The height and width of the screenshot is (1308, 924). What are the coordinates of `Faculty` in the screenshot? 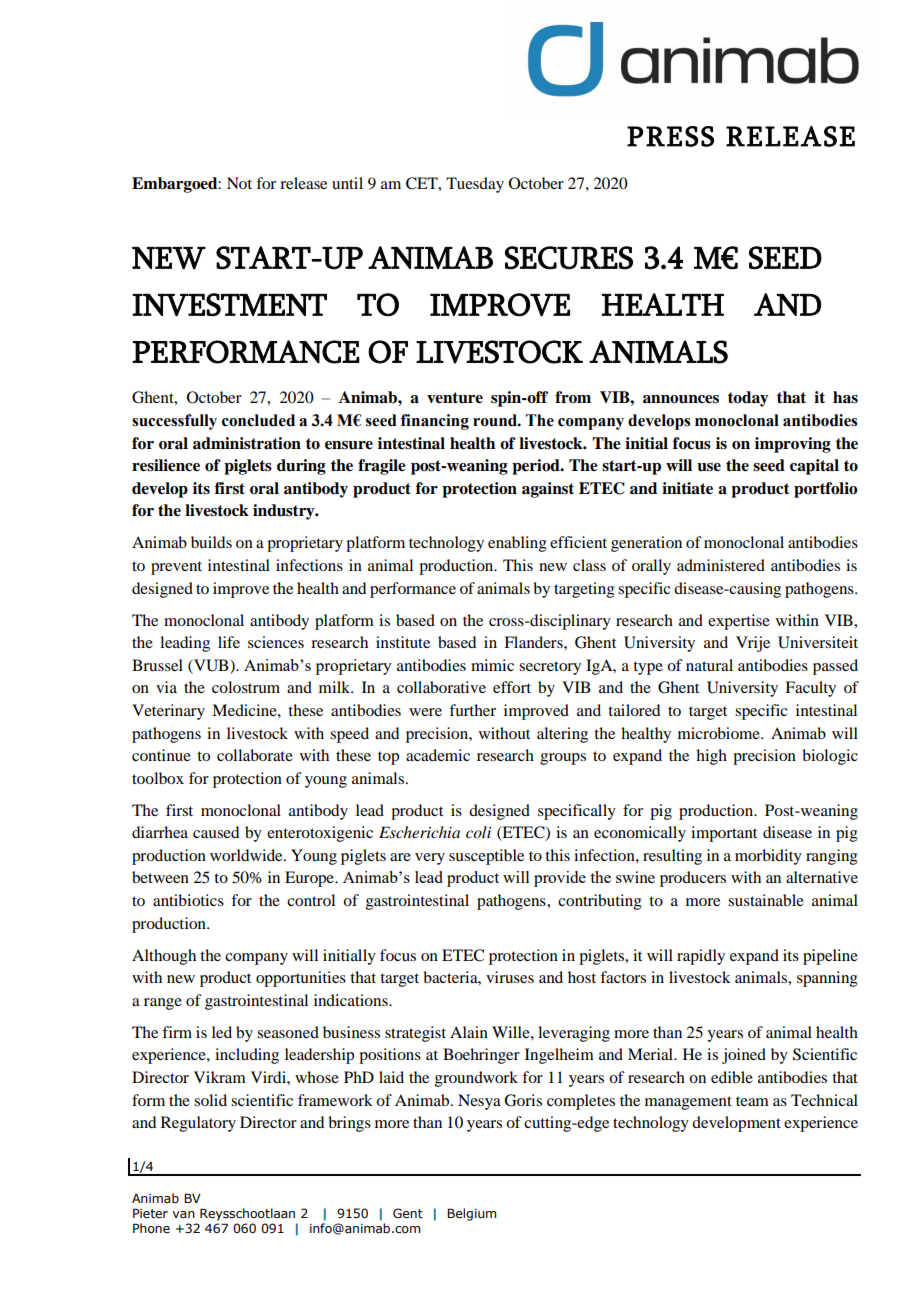 It's located at (810, 689).
